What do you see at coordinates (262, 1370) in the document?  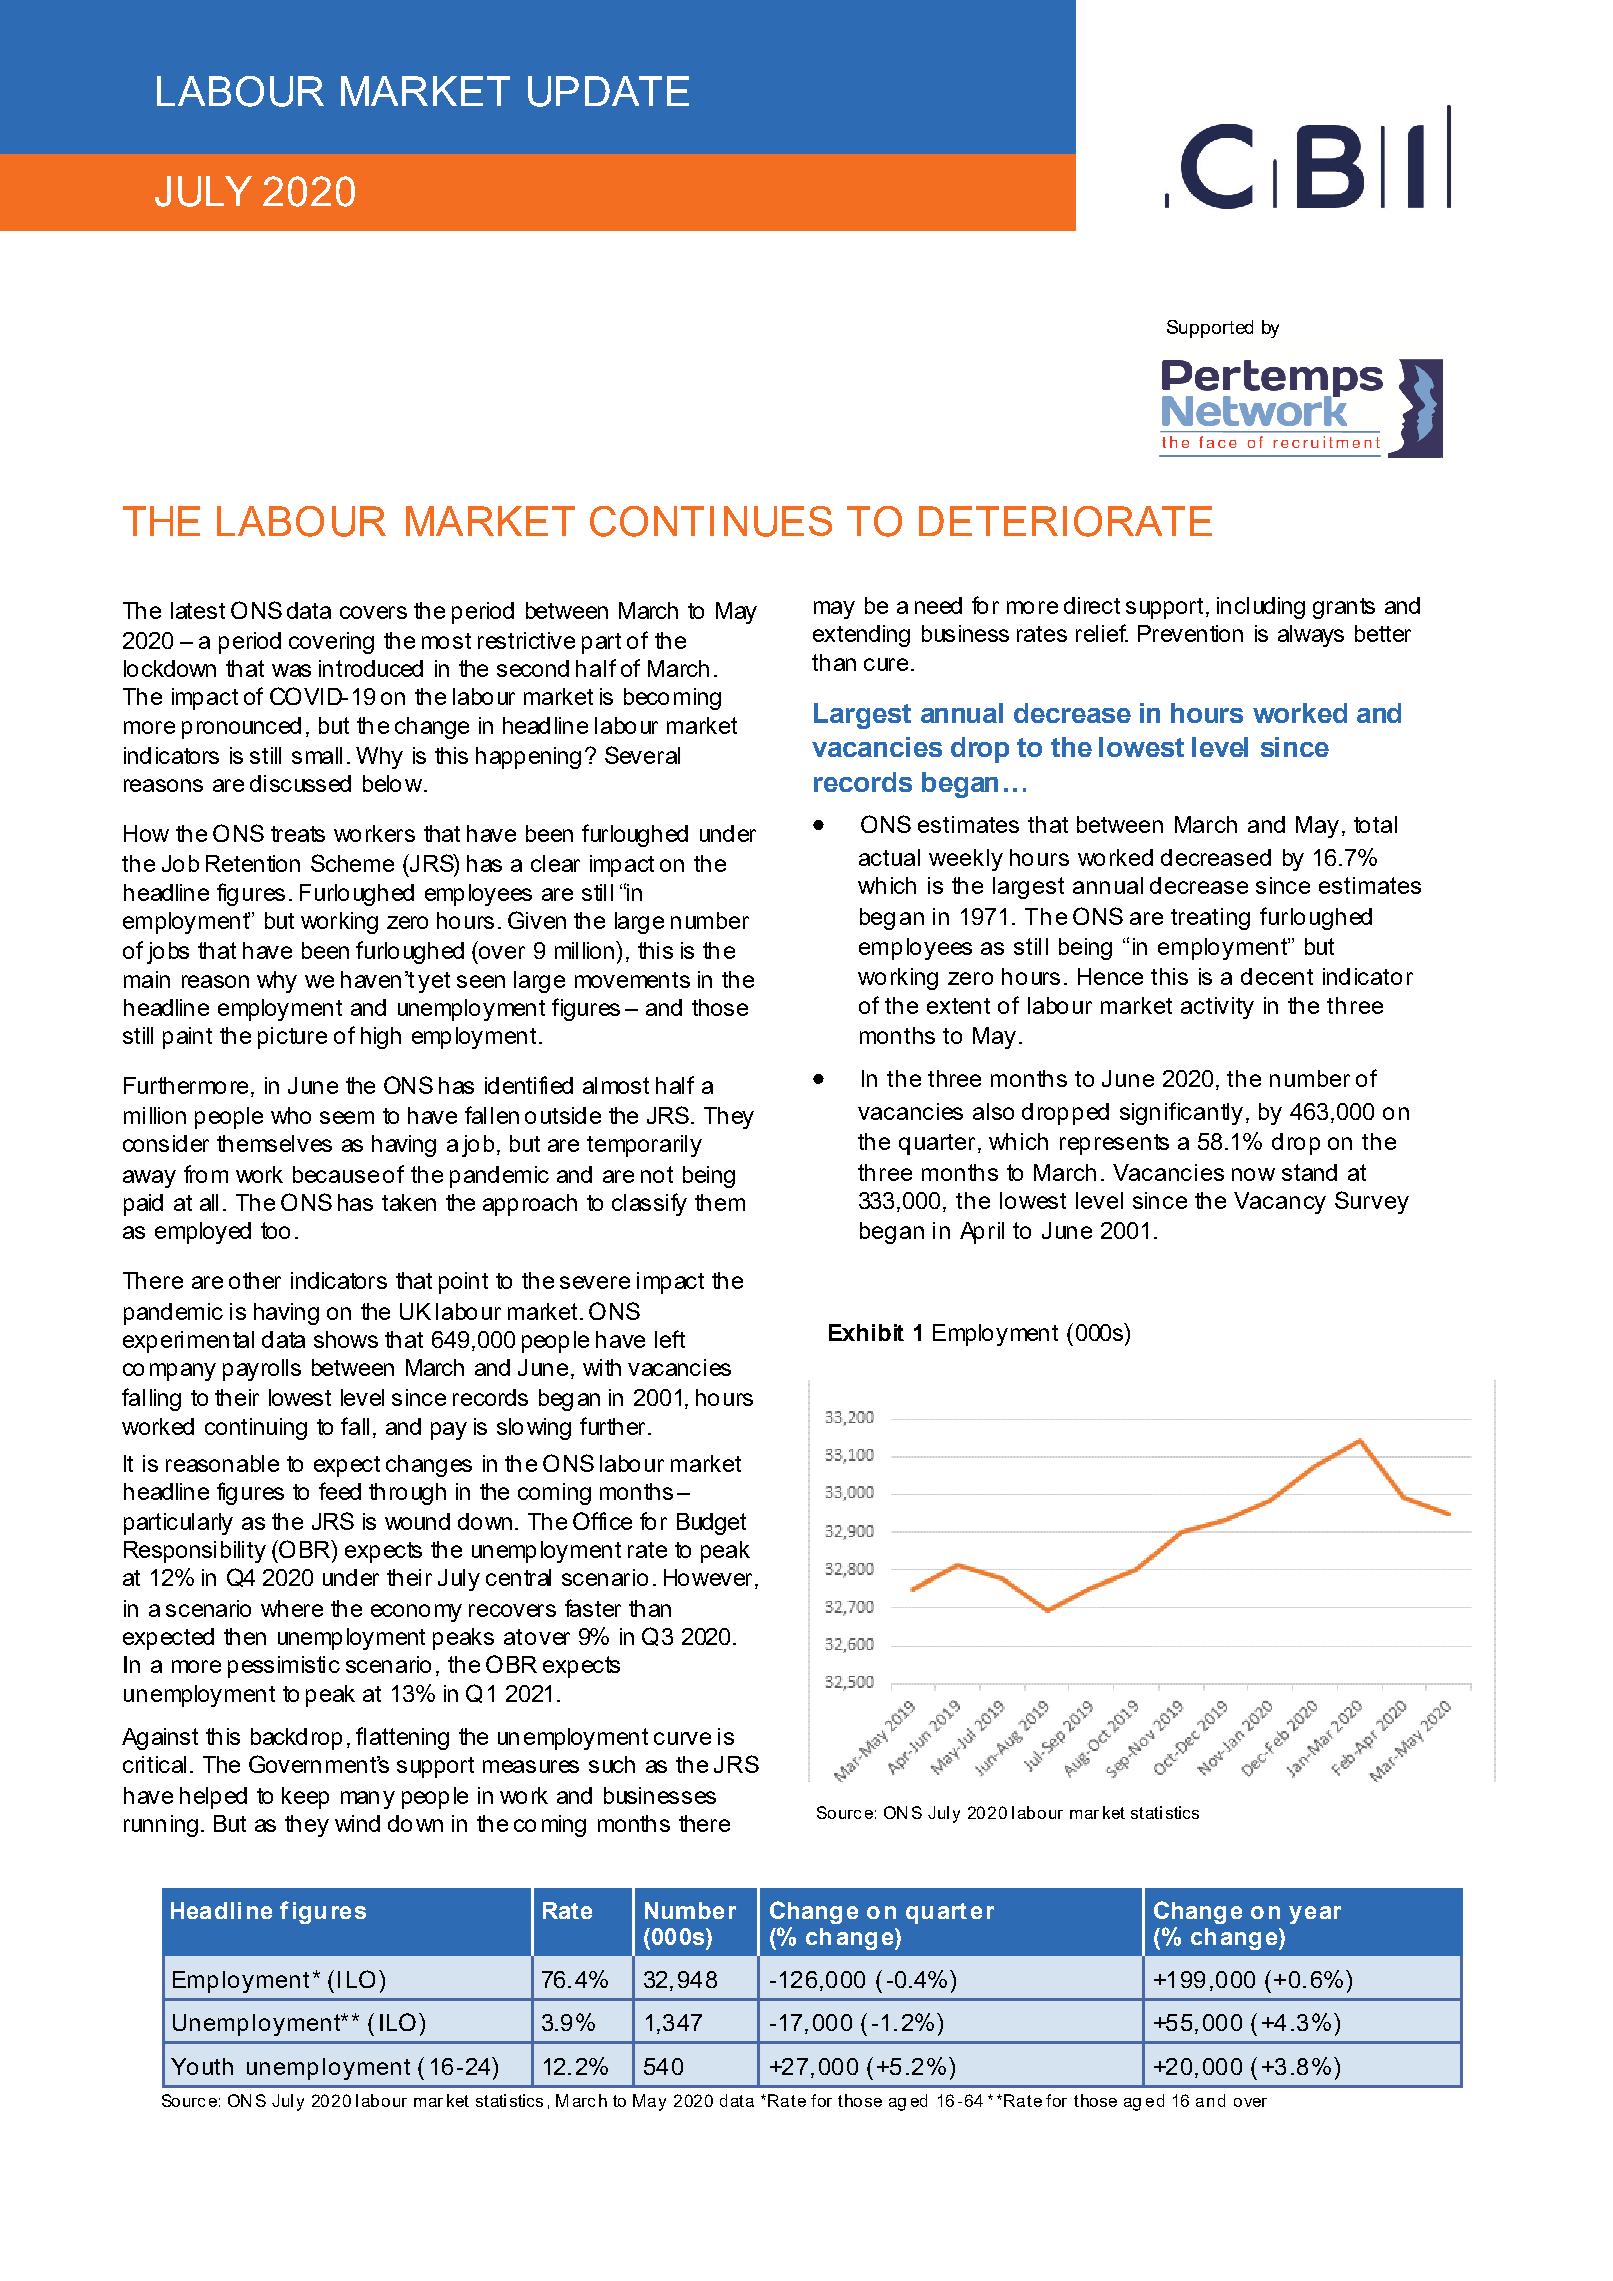 I see `payrolls` at bounding box center [262, 1370].
